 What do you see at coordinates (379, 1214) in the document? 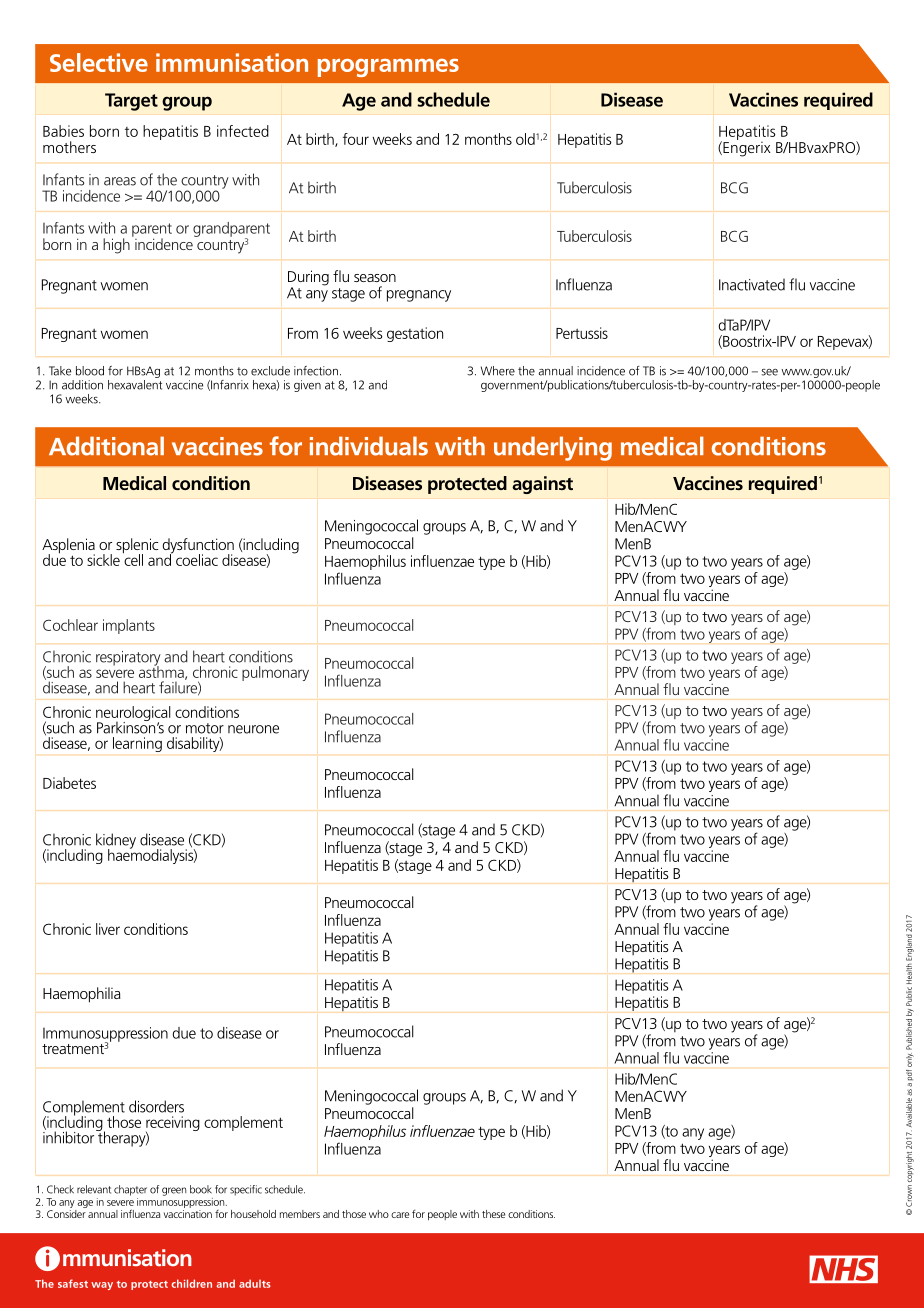
I see `who` at bounding box center [379, 1214].
